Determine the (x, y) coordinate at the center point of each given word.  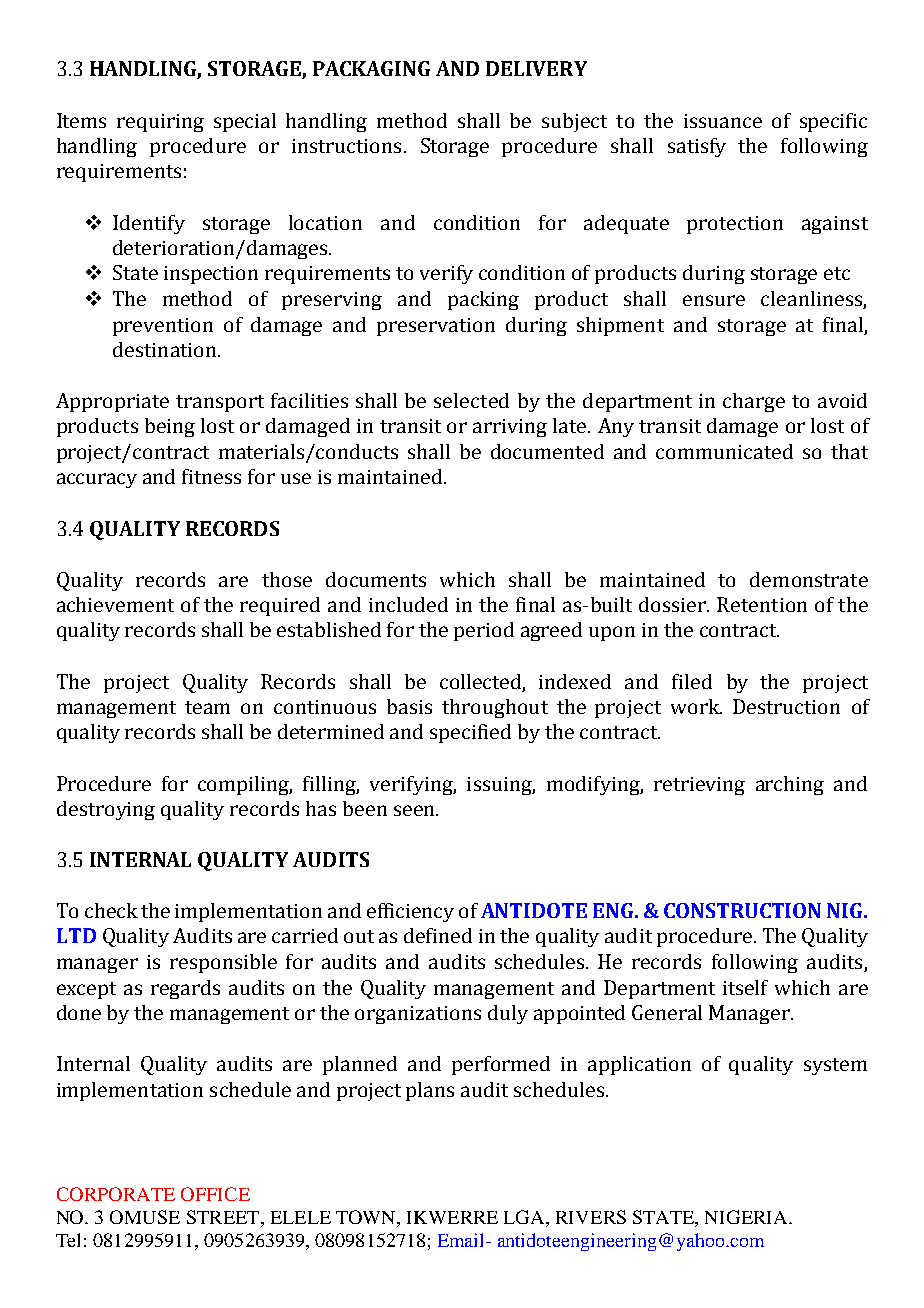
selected (471, 400)
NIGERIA (747, 1217)
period (484, 631)
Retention (762, 604)
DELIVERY (536, 68)
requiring (160, 123)
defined (438, 935)
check (111, 910)
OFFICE (215, 1194)
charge (754, 402)
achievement (115, 604)
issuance (723, 121)
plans (430, 1091)
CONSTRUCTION (742, 910)
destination (166, 349)
